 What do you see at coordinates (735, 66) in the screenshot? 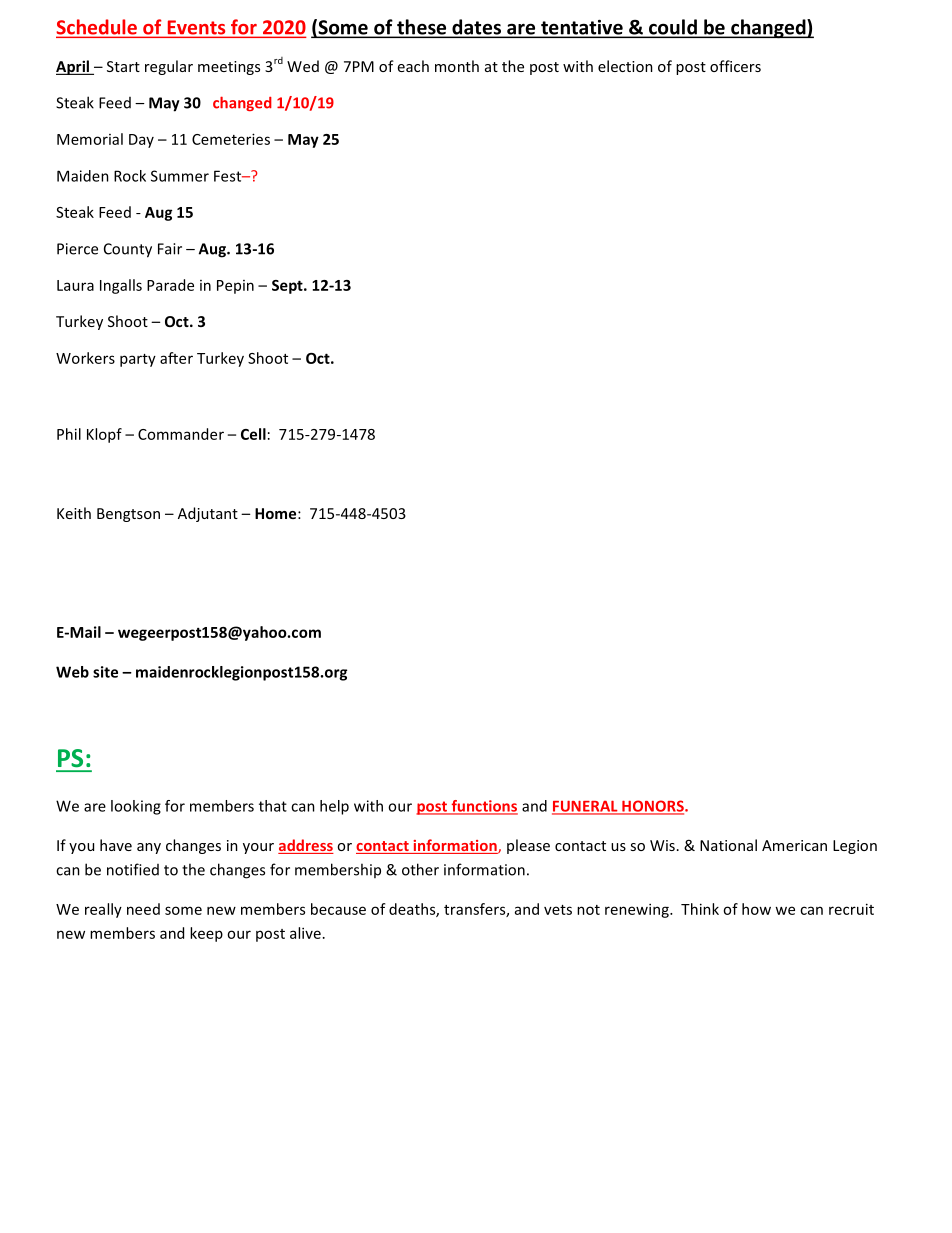
I see `officers` at bounding box center [735, 66].
